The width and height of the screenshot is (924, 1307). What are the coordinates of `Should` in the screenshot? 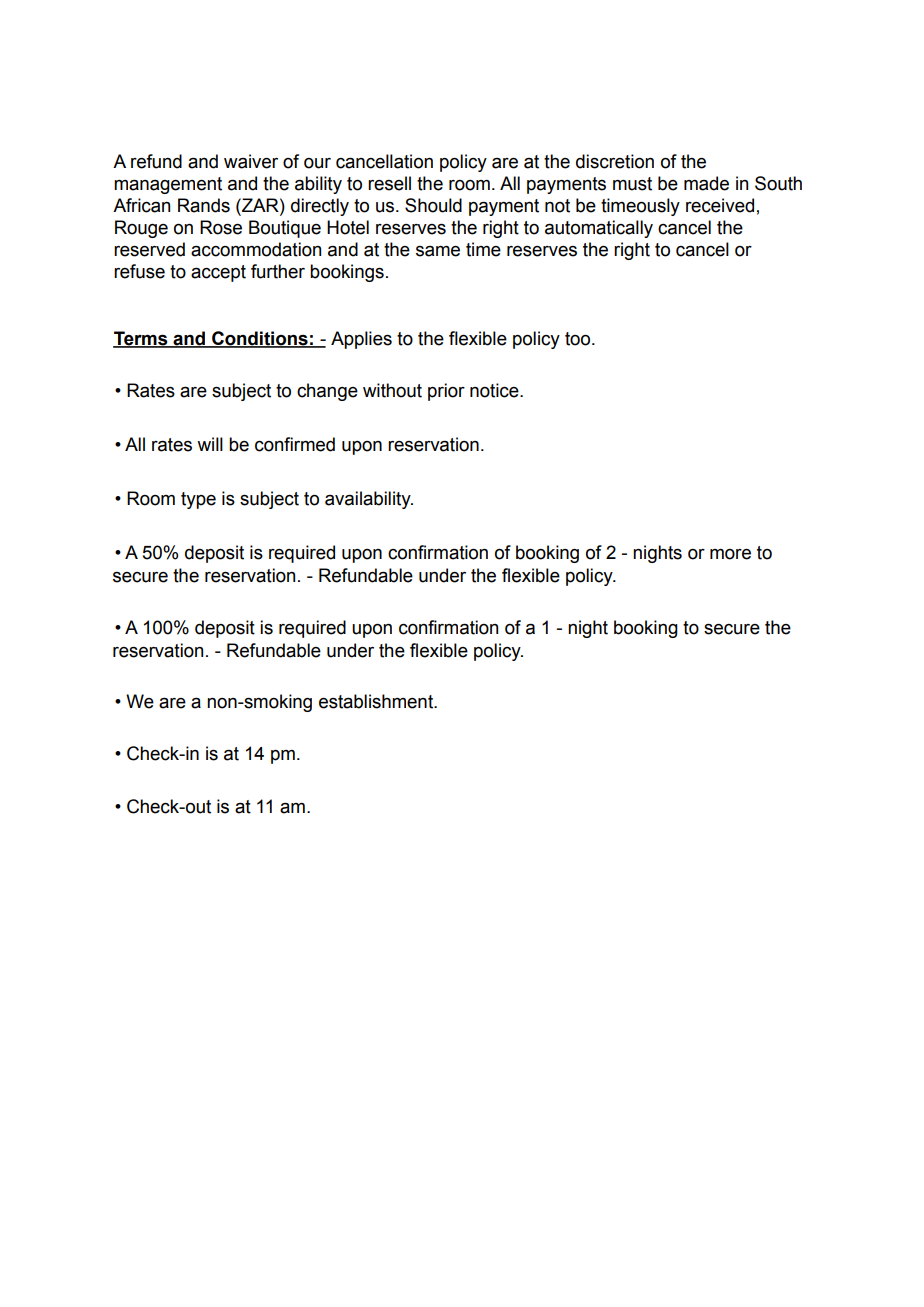 It's located at (433, 205).
